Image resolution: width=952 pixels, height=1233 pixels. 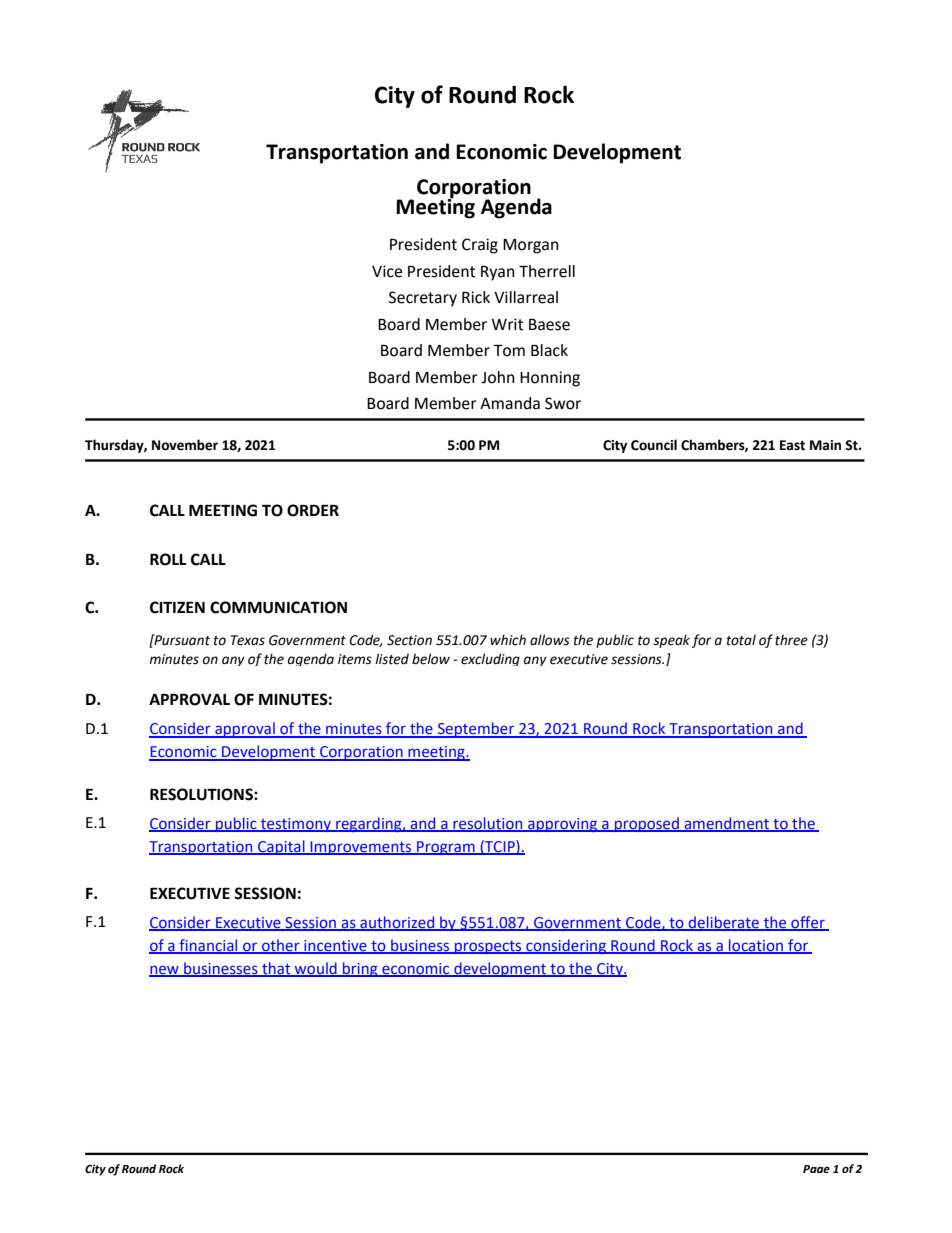 What do you see at coordinates (498, 273) in the screenshot?
I see `Ryan` at bounding box center [498, 273].
